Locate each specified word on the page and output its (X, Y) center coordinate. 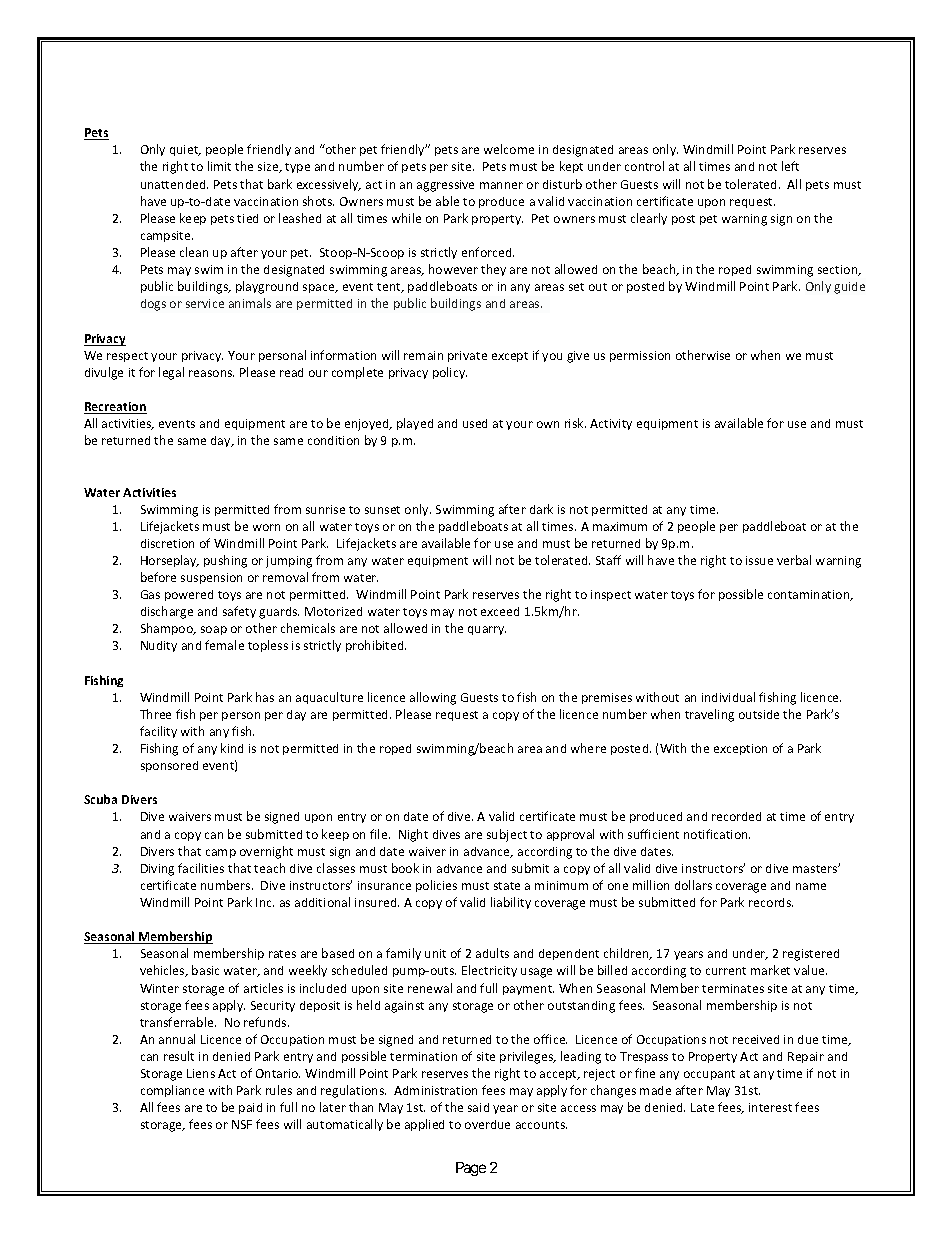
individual (728, 697)
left (790, 166)
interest (770, 1107)
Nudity (159, 646)
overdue (487, 1124)
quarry (487, 630)
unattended (174, 184)
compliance (172, 1091)
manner (501, 185)
